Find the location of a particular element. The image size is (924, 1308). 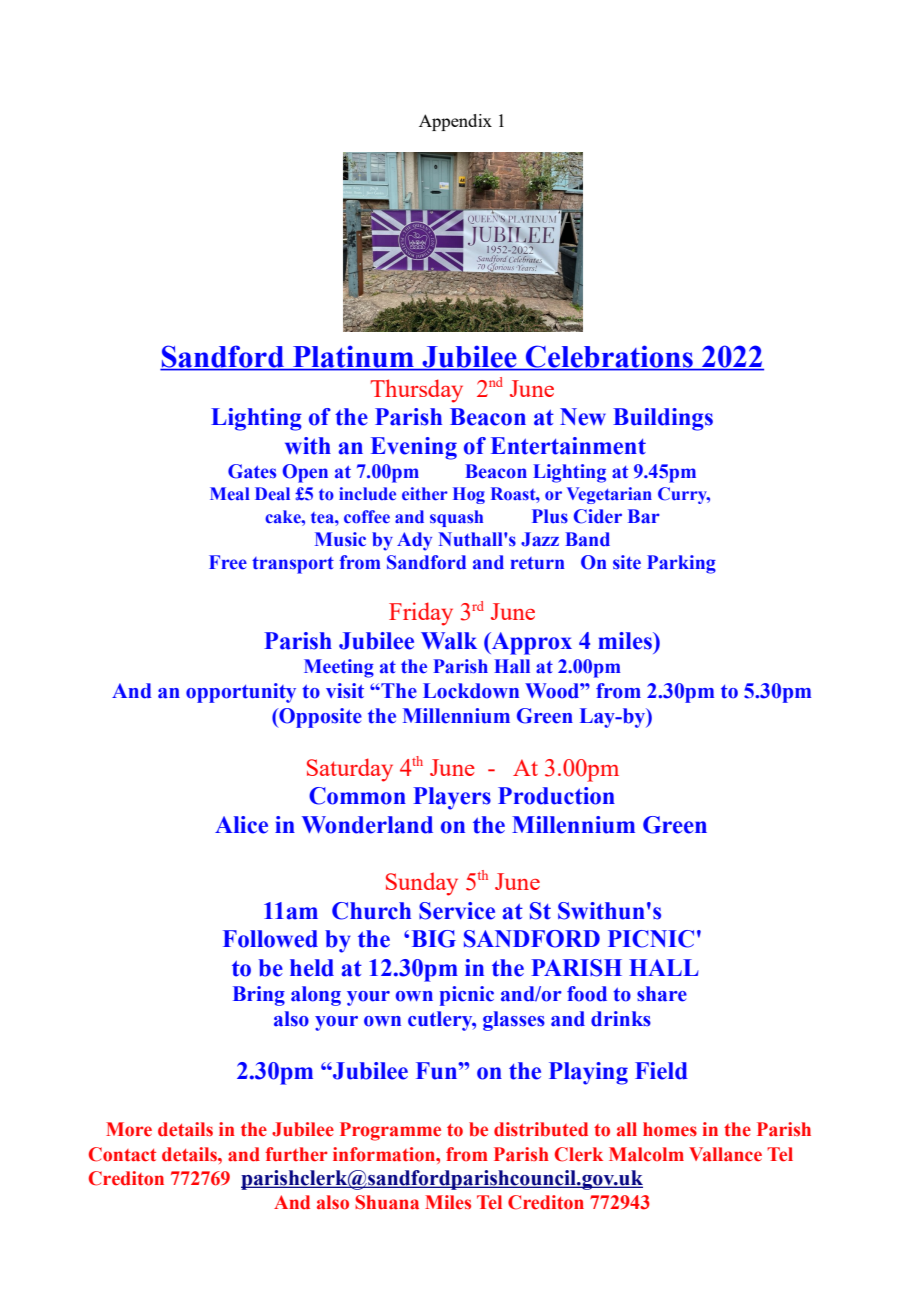

Appendix is located at coordinates (455, 122).
